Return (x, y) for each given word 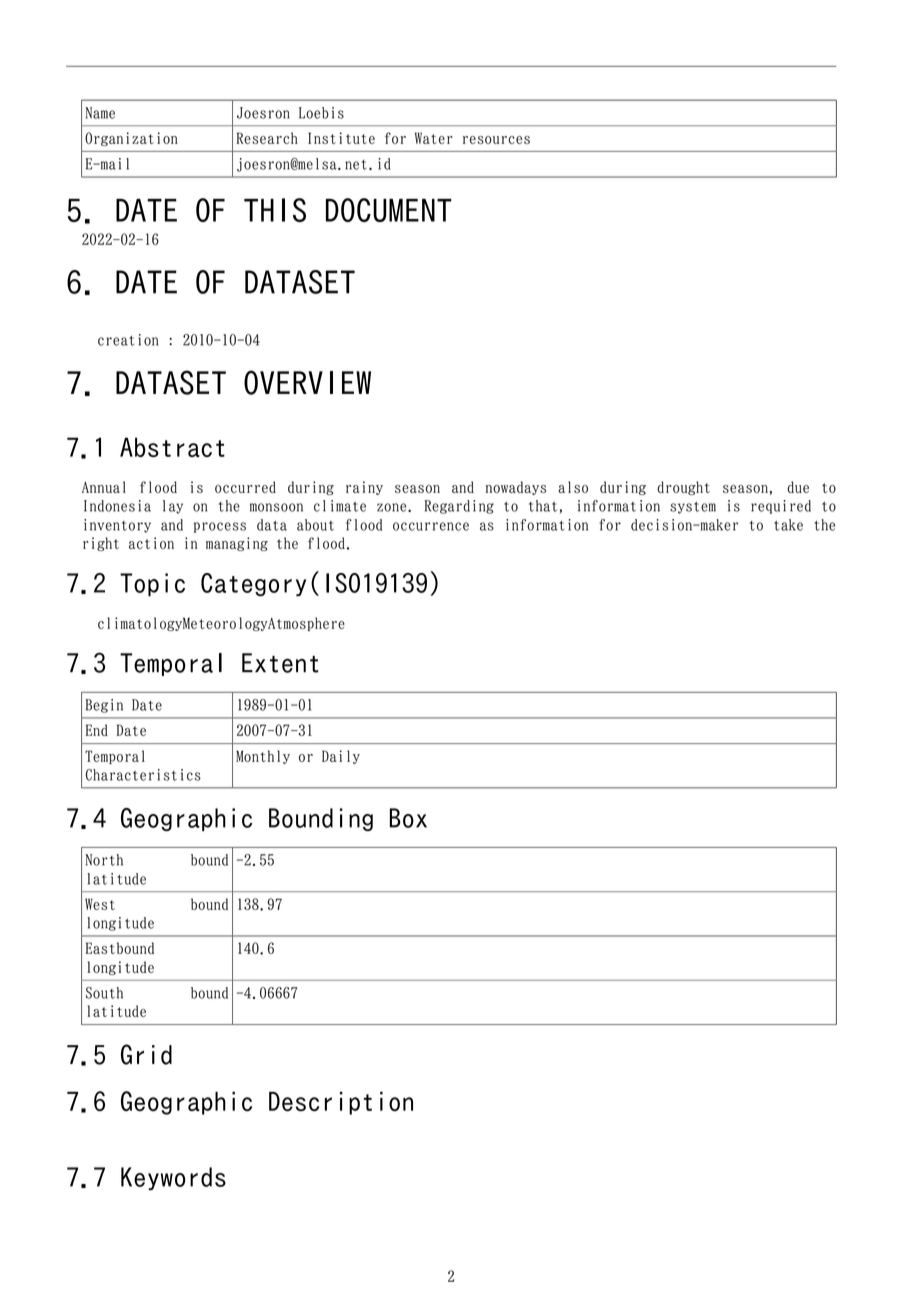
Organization (131, 139)
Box (408, 818)
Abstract (172, 447)
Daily (341, 757)
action (151, 543)
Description (341, 1103)
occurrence (431, 526)
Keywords (173, 1178)
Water (434, 138)
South (104, 993)
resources (496, 140)
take (788, 525)
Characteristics (143, 775)
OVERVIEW (307, 382)
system (693, 508)
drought (683, 488)
